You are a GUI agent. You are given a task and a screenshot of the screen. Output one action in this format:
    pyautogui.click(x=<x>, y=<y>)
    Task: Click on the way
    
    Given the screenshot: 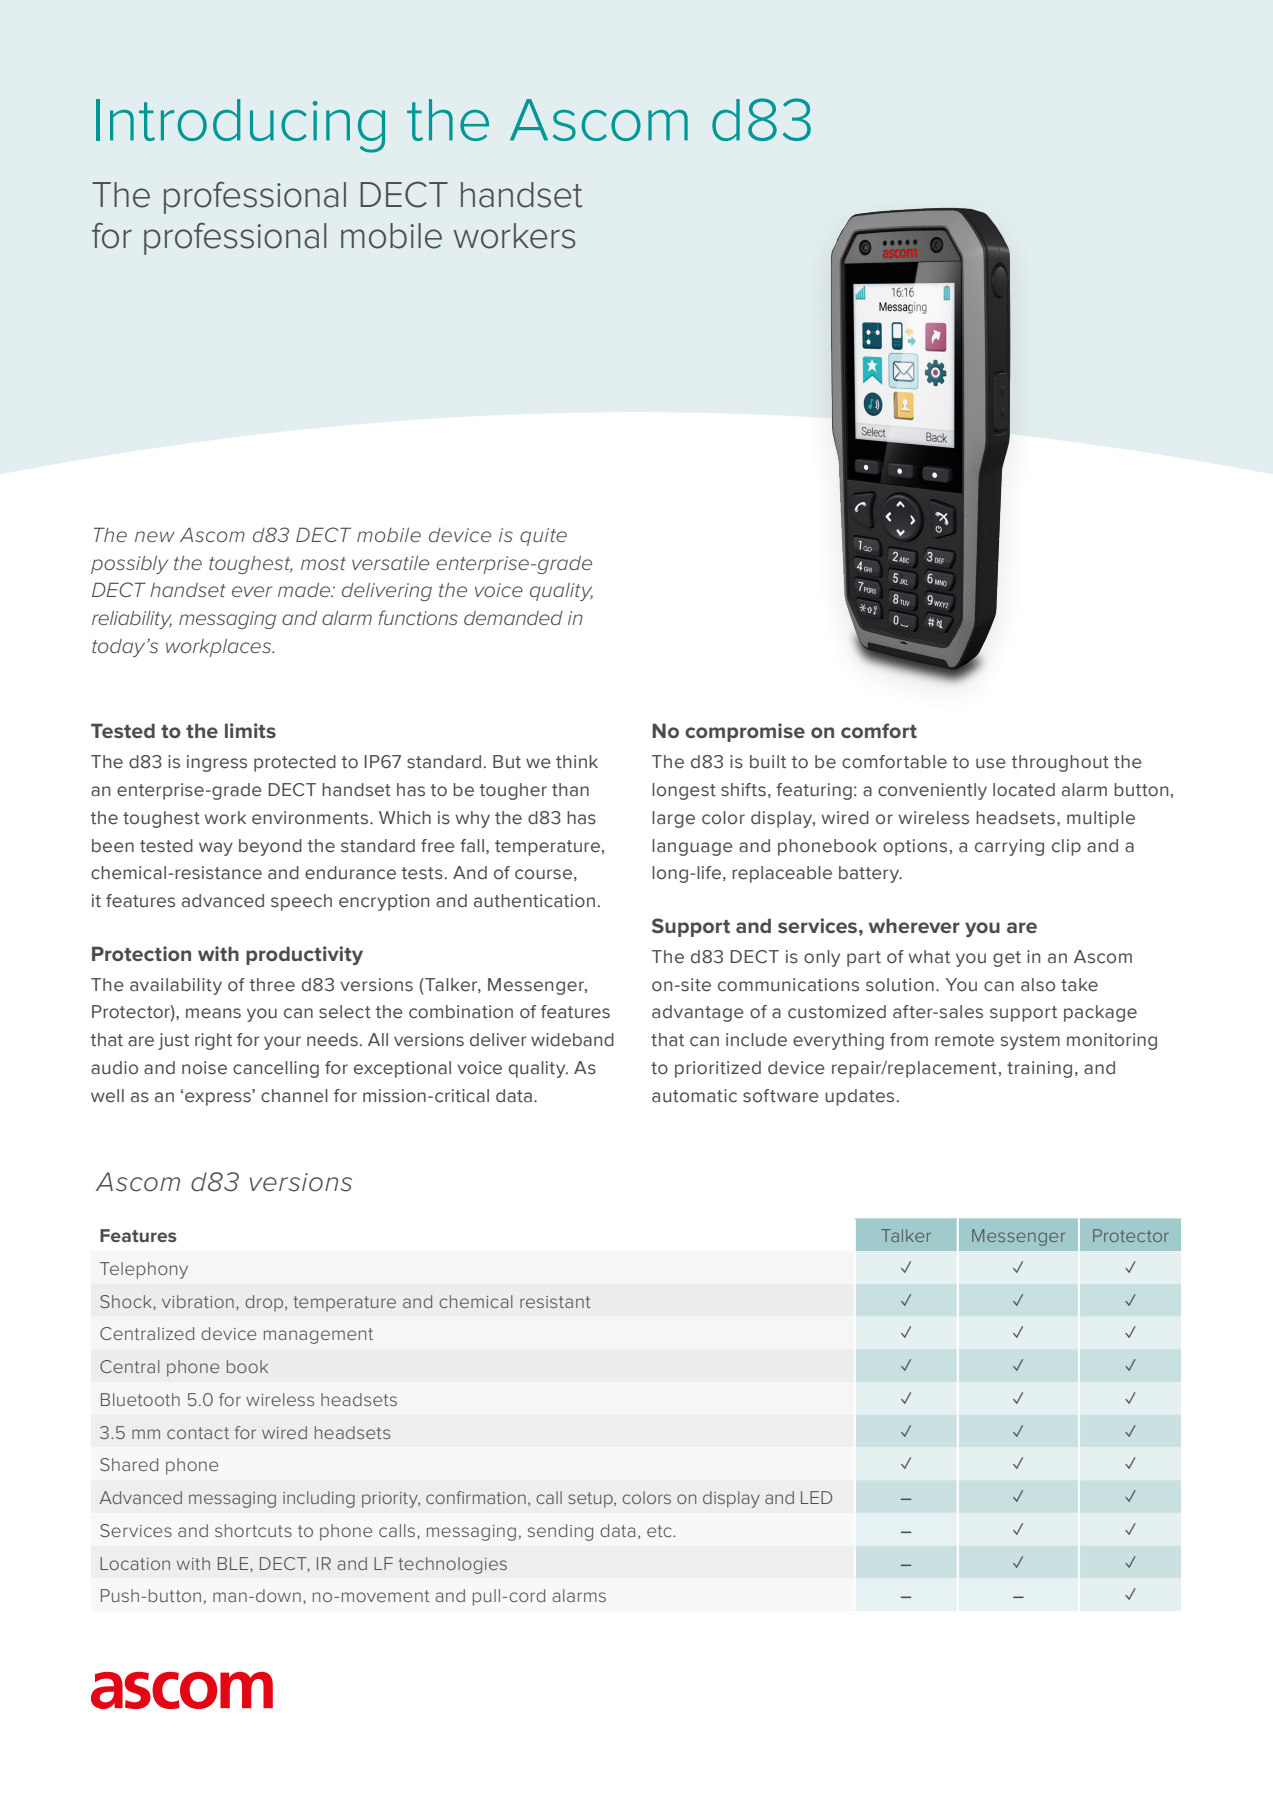 What is the action you would take?
    pyautogui.click(x=216, y=849)
